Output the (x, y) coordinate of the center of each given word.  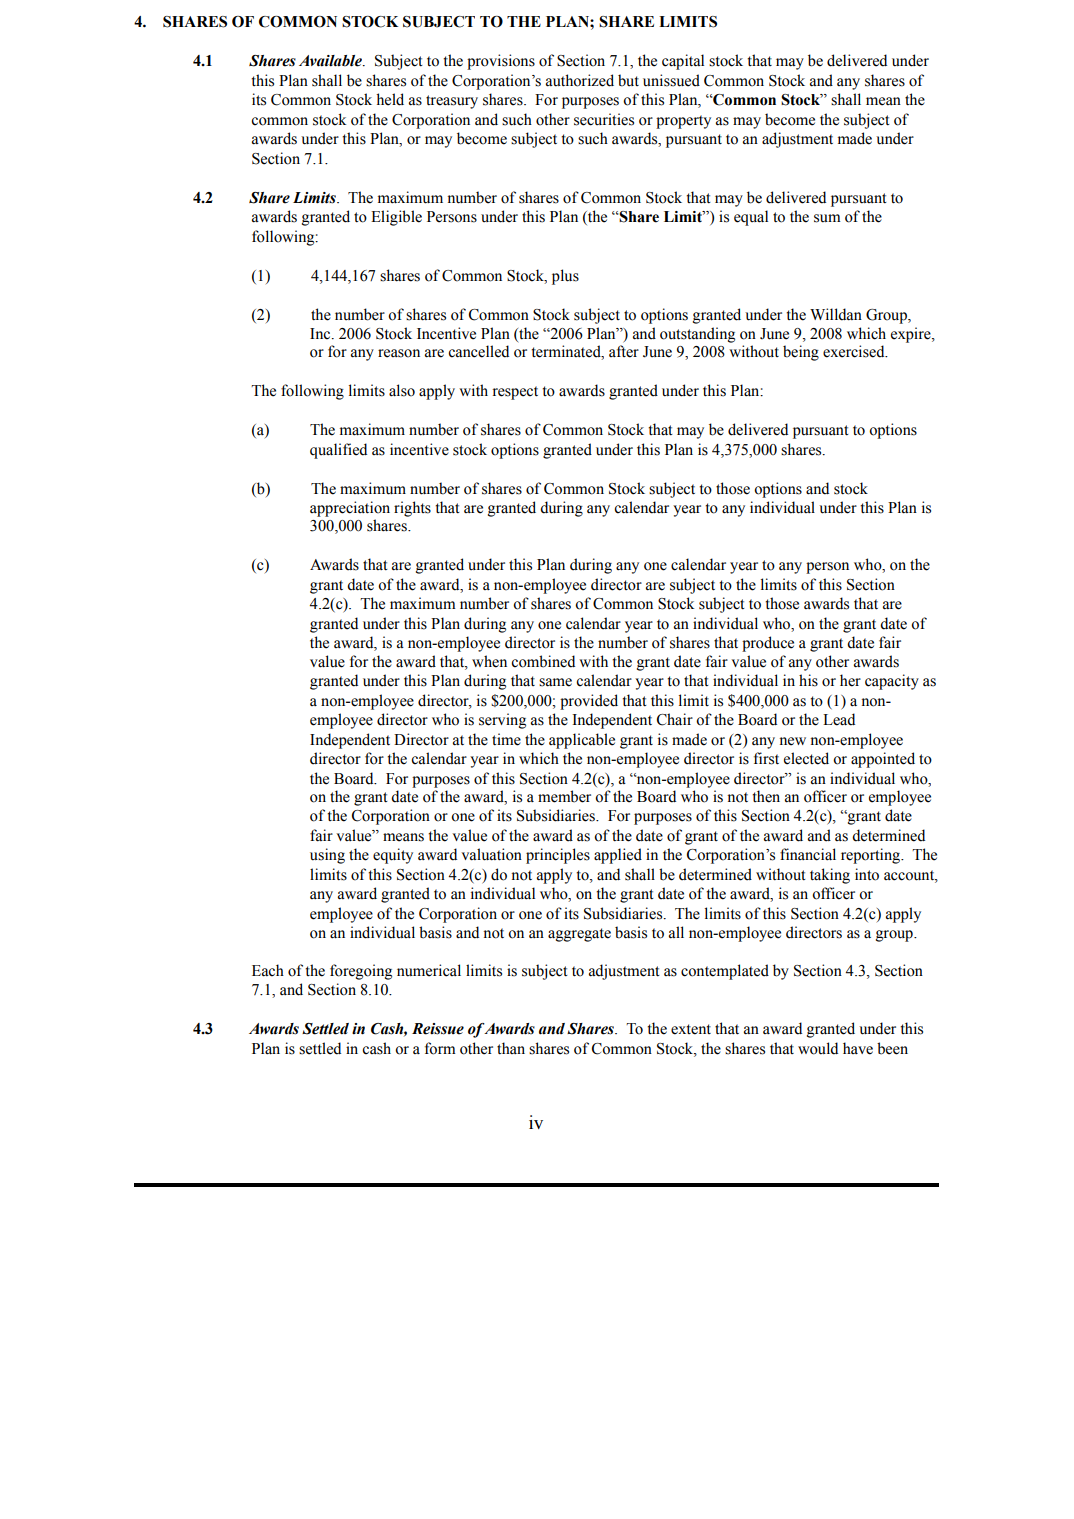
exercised (855, 351)
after (624, 351)
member (564, 796)
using (327, 856)
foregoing (361, 972)
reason (399, 353)
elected (806, 758)
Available (331, 61)
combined (543, 661)
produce (768, 644)
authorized (580, 80)
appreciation (350, 509)
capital (683, 62)
